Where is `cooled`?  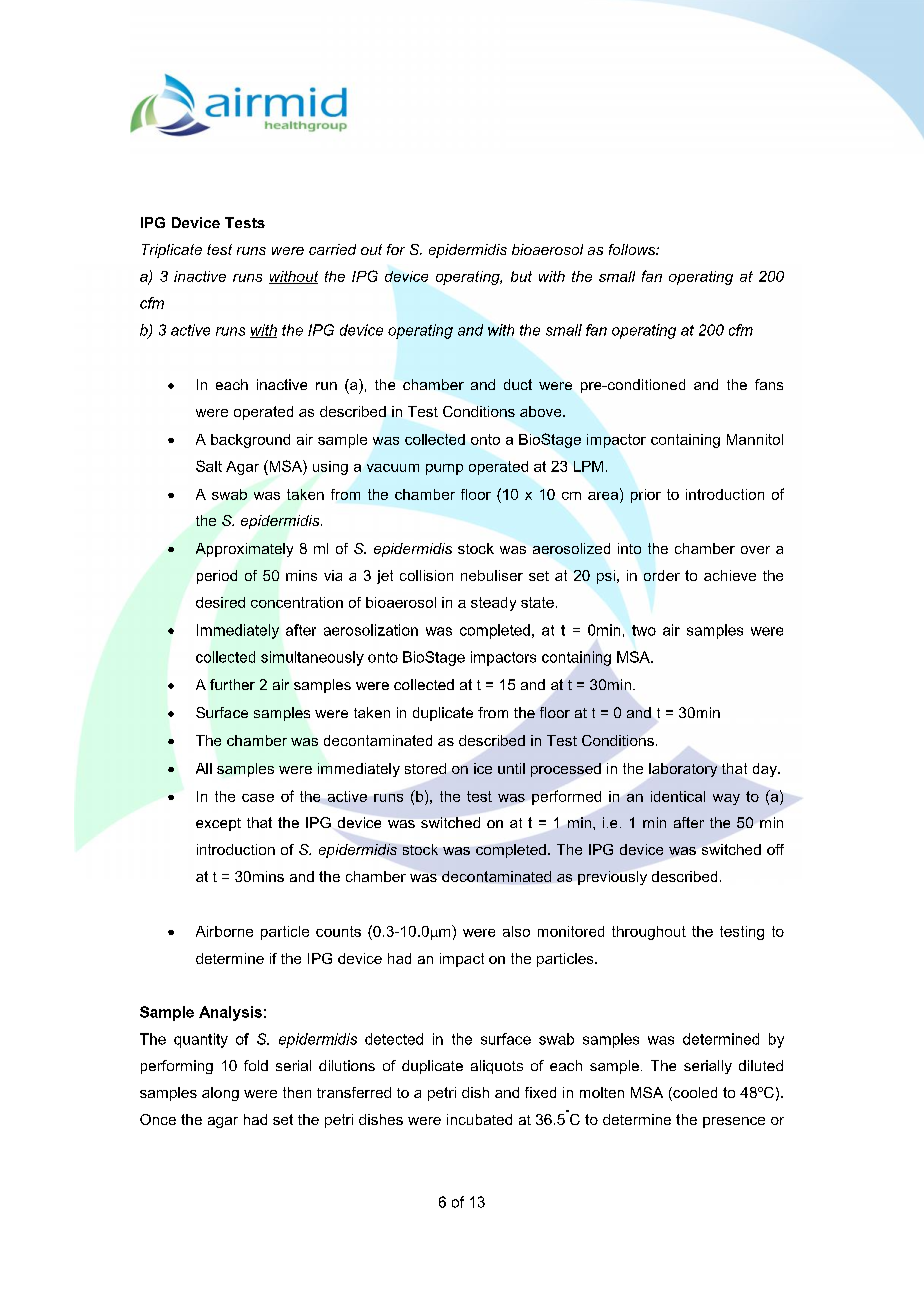
cooled is located at coordinates (694, 1094).
